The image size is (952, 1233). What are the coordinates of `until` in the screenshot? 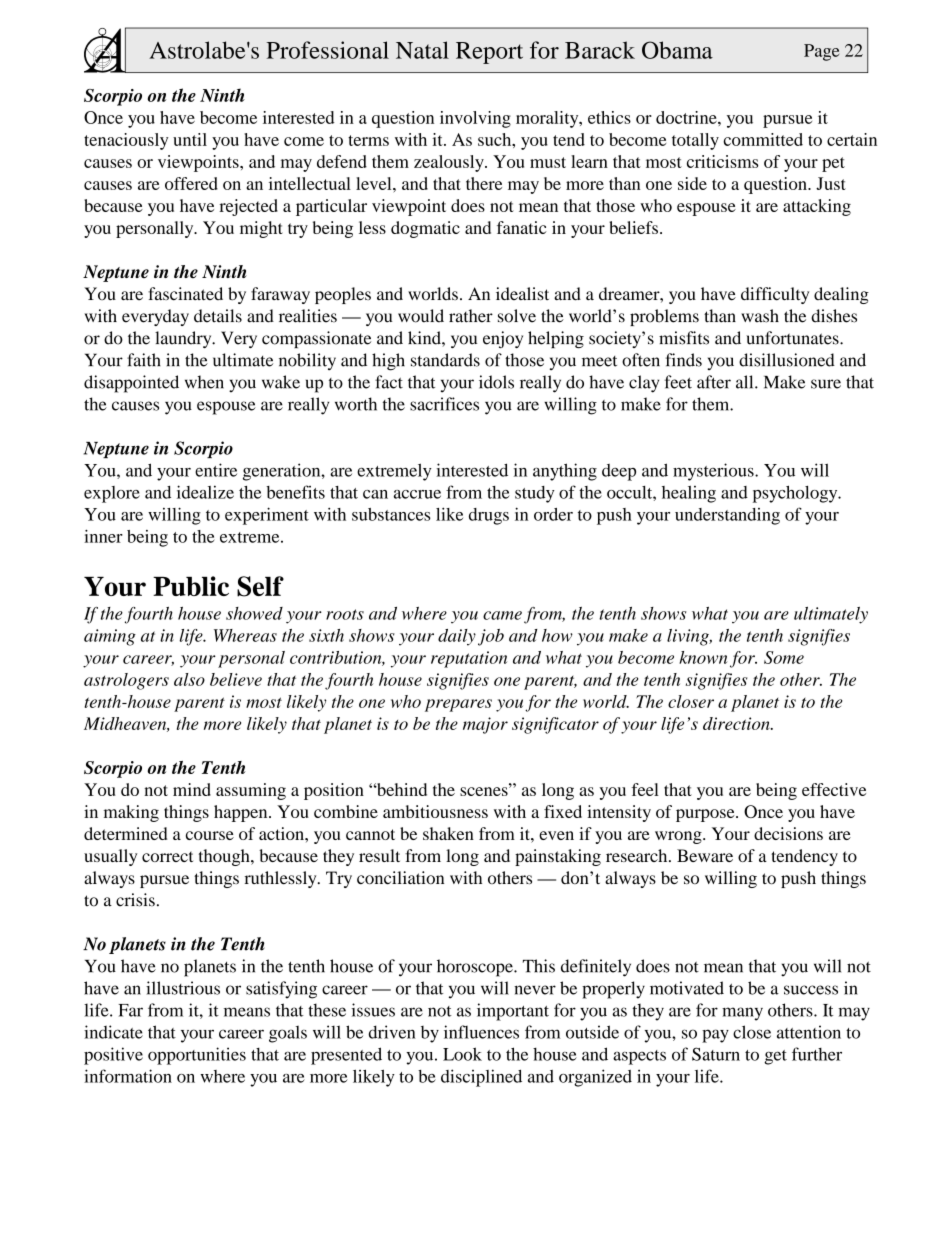 It's located at (190, 139).
